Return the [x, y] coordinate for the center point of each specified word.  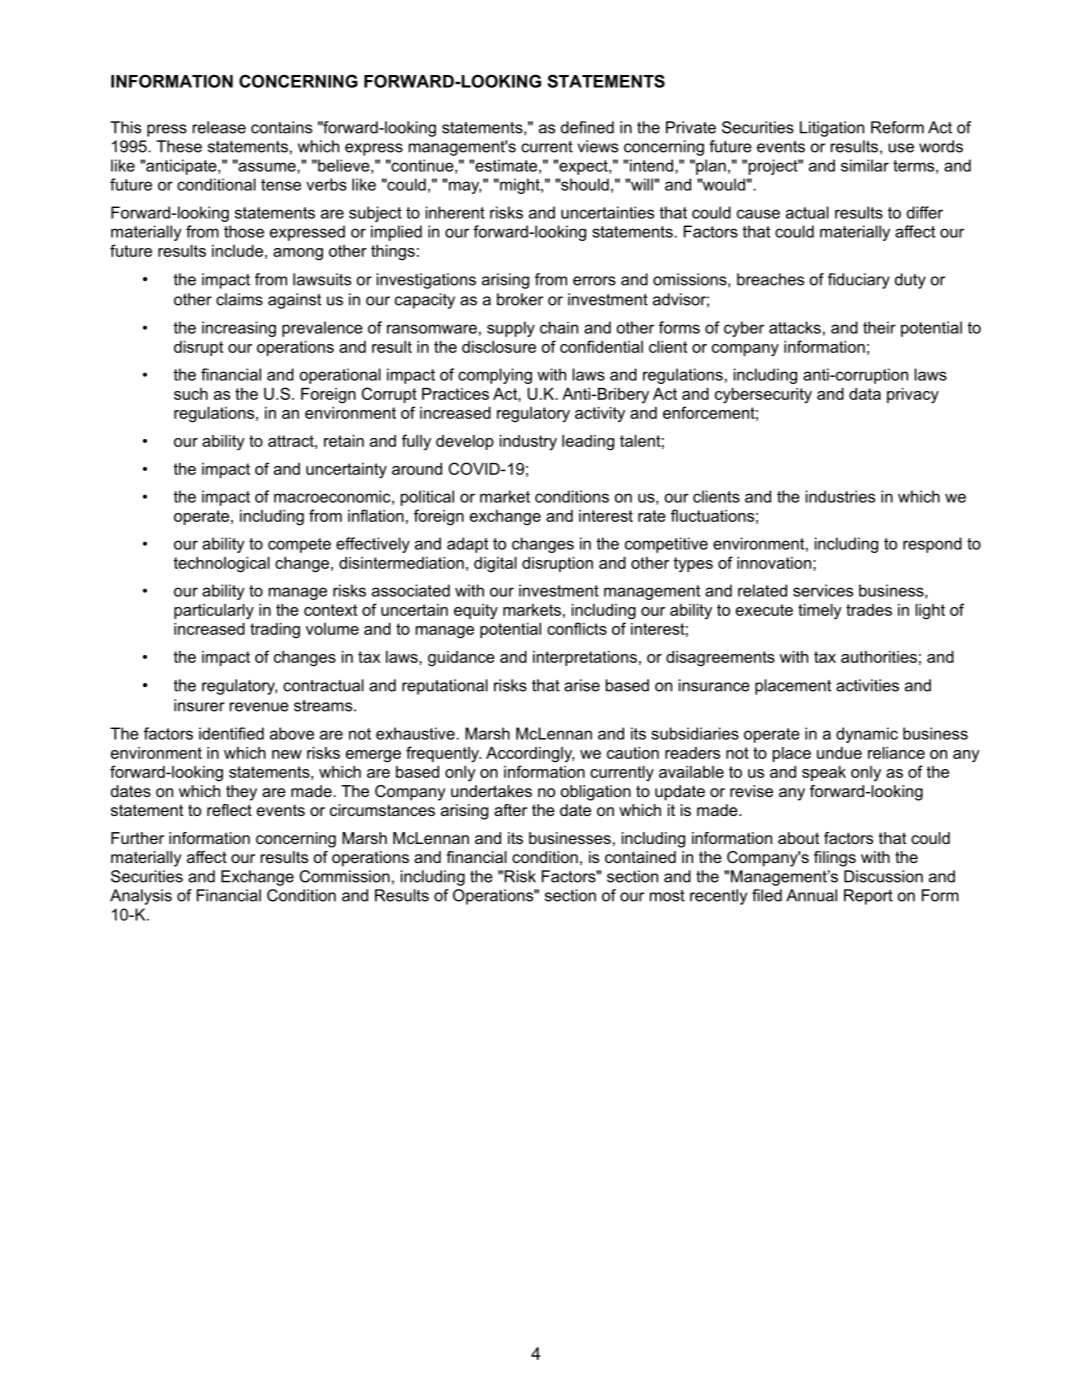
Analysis [141, 897]
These [179, 146]
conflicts [577, 628]
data [865, 394]
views [597, 146]
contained [640, 857]
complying [495, 376]
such [191, 394]
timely [820, 612]
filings [835, 859]
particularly [214, 612]
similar [865, 165]
